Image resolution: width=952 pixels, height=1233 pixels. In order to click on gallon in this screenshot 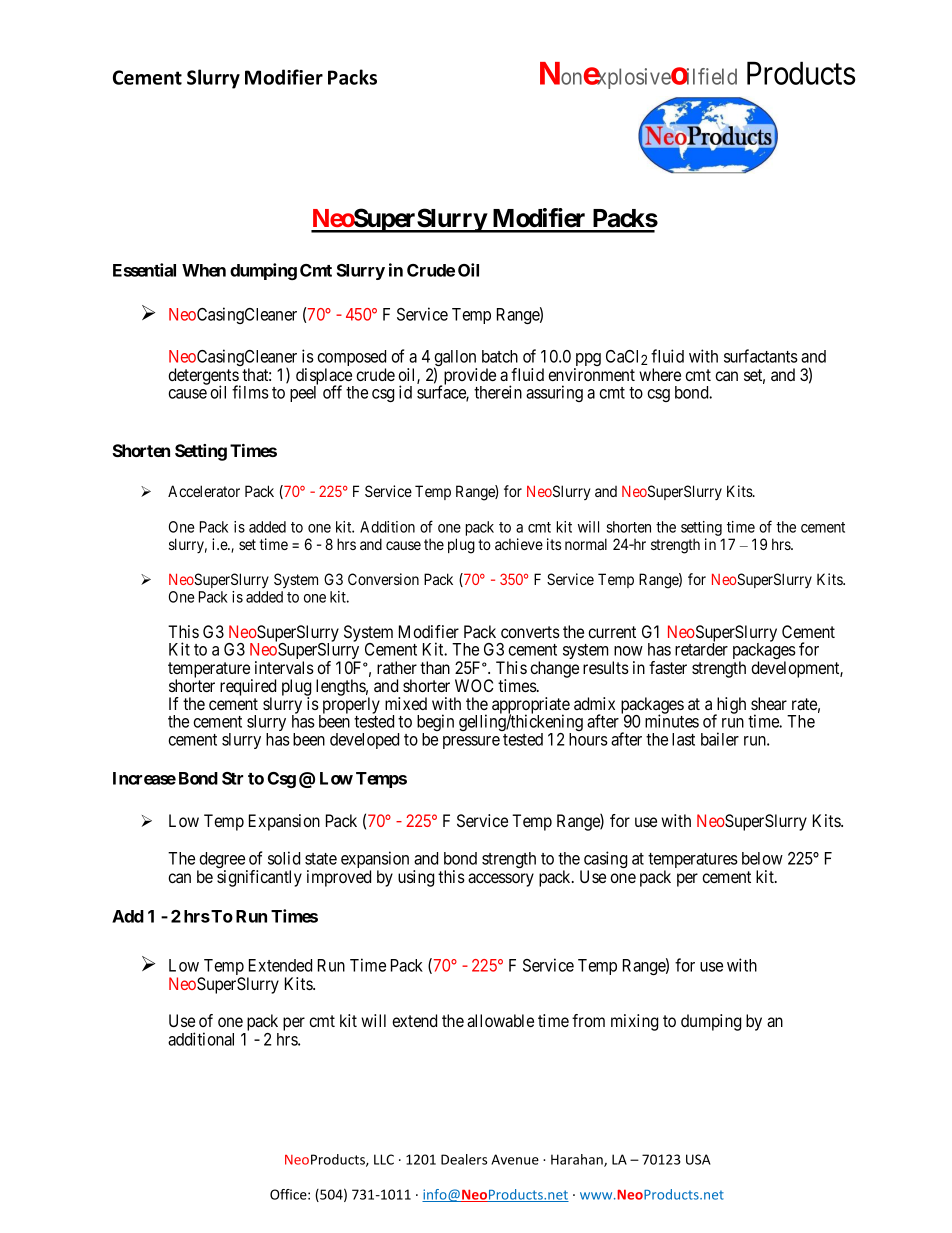, I will do `click(455, 359)`.
